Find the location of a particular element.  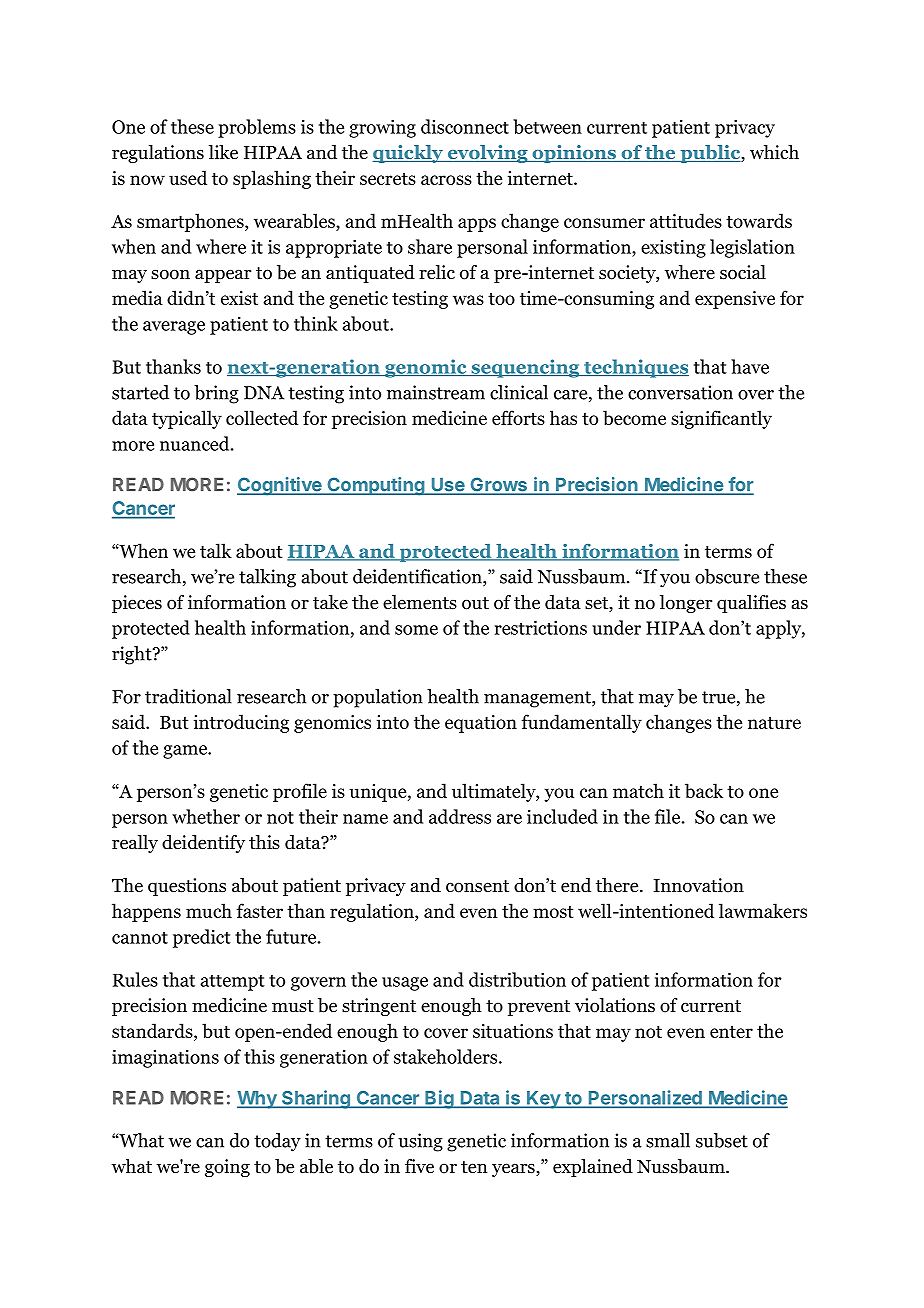

going is located at coordinates (227, 1168).
